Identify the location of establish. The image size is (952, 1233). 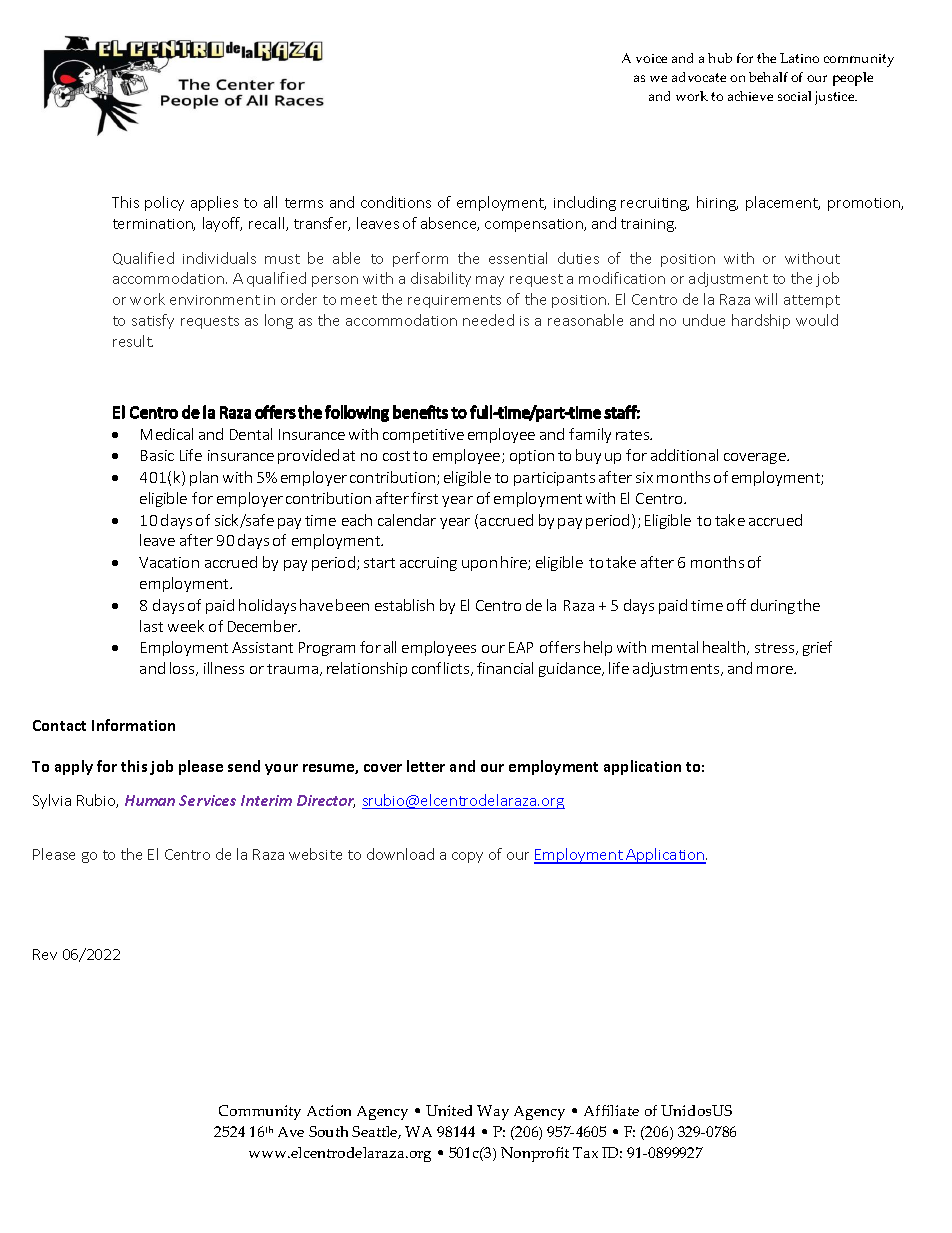
(404, 605).
